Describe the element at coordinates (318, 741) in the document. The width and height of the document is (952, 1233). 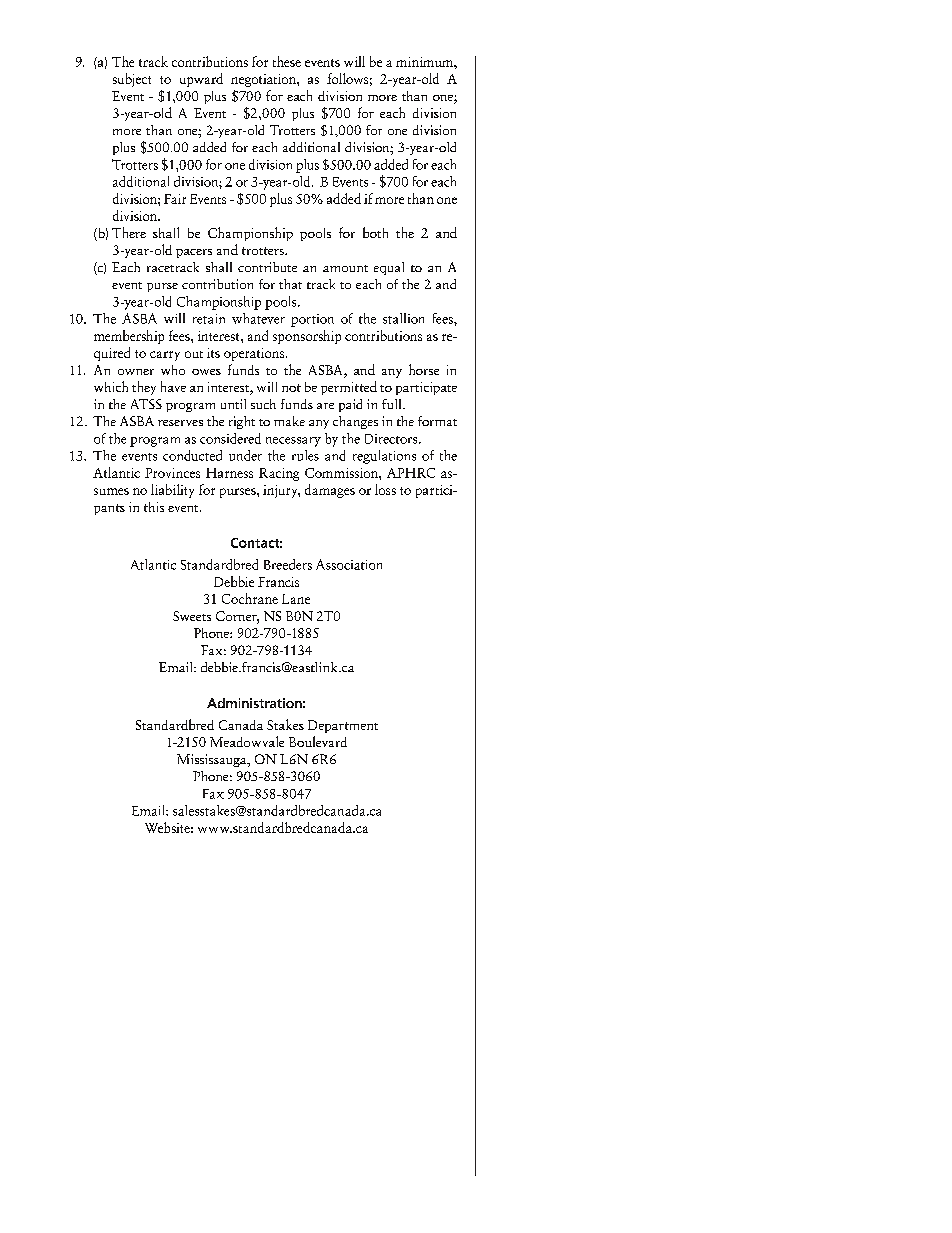
I see `Boulevard` at that location.
